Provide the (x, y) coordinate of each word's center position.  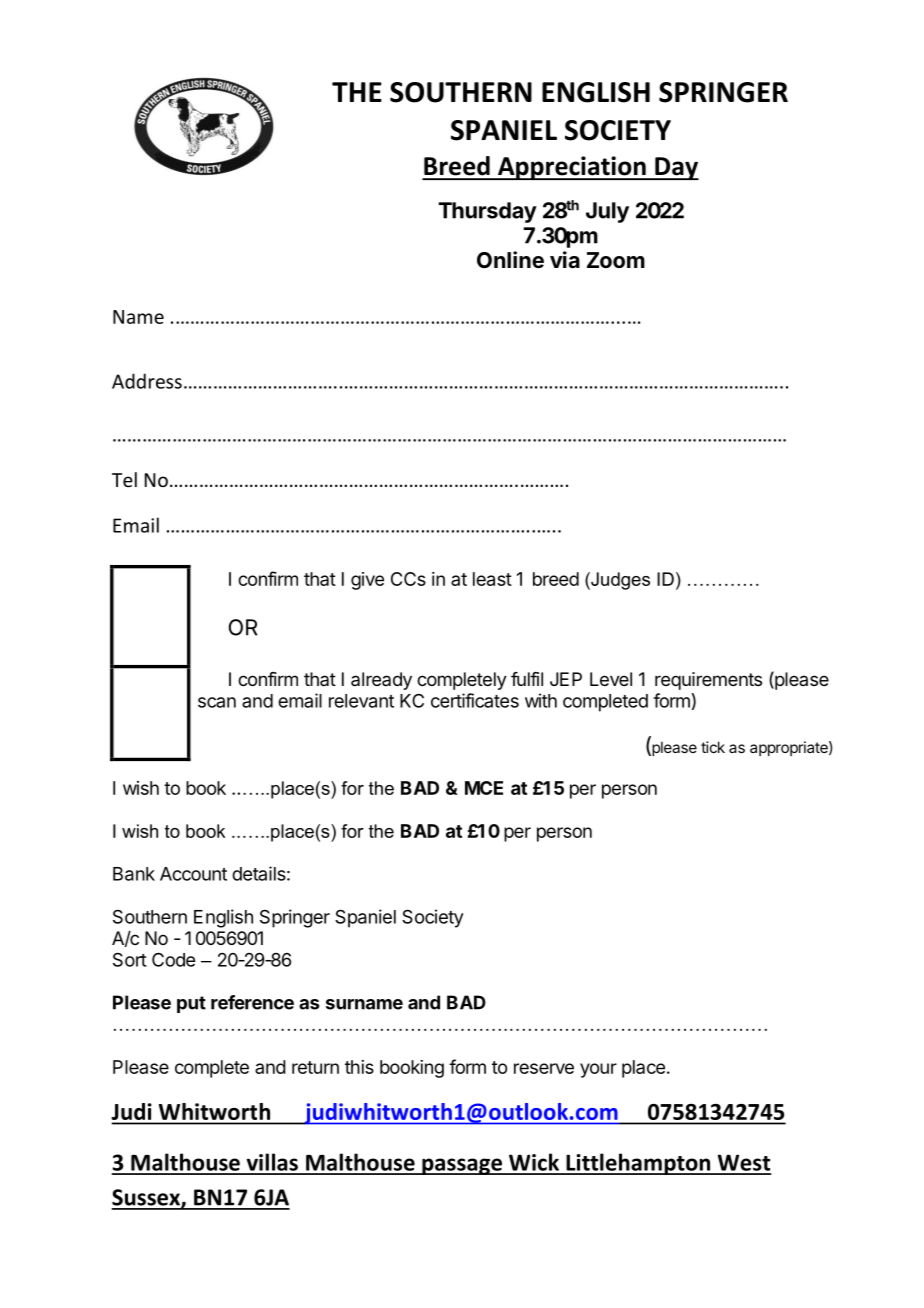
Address (147, 381)
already (381, 681)
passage (462, 1166)
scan (217, 702)
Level (611, 679)
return (315, 1067)
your (598, 1070)
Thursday (487, 212)
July (607, 212)
